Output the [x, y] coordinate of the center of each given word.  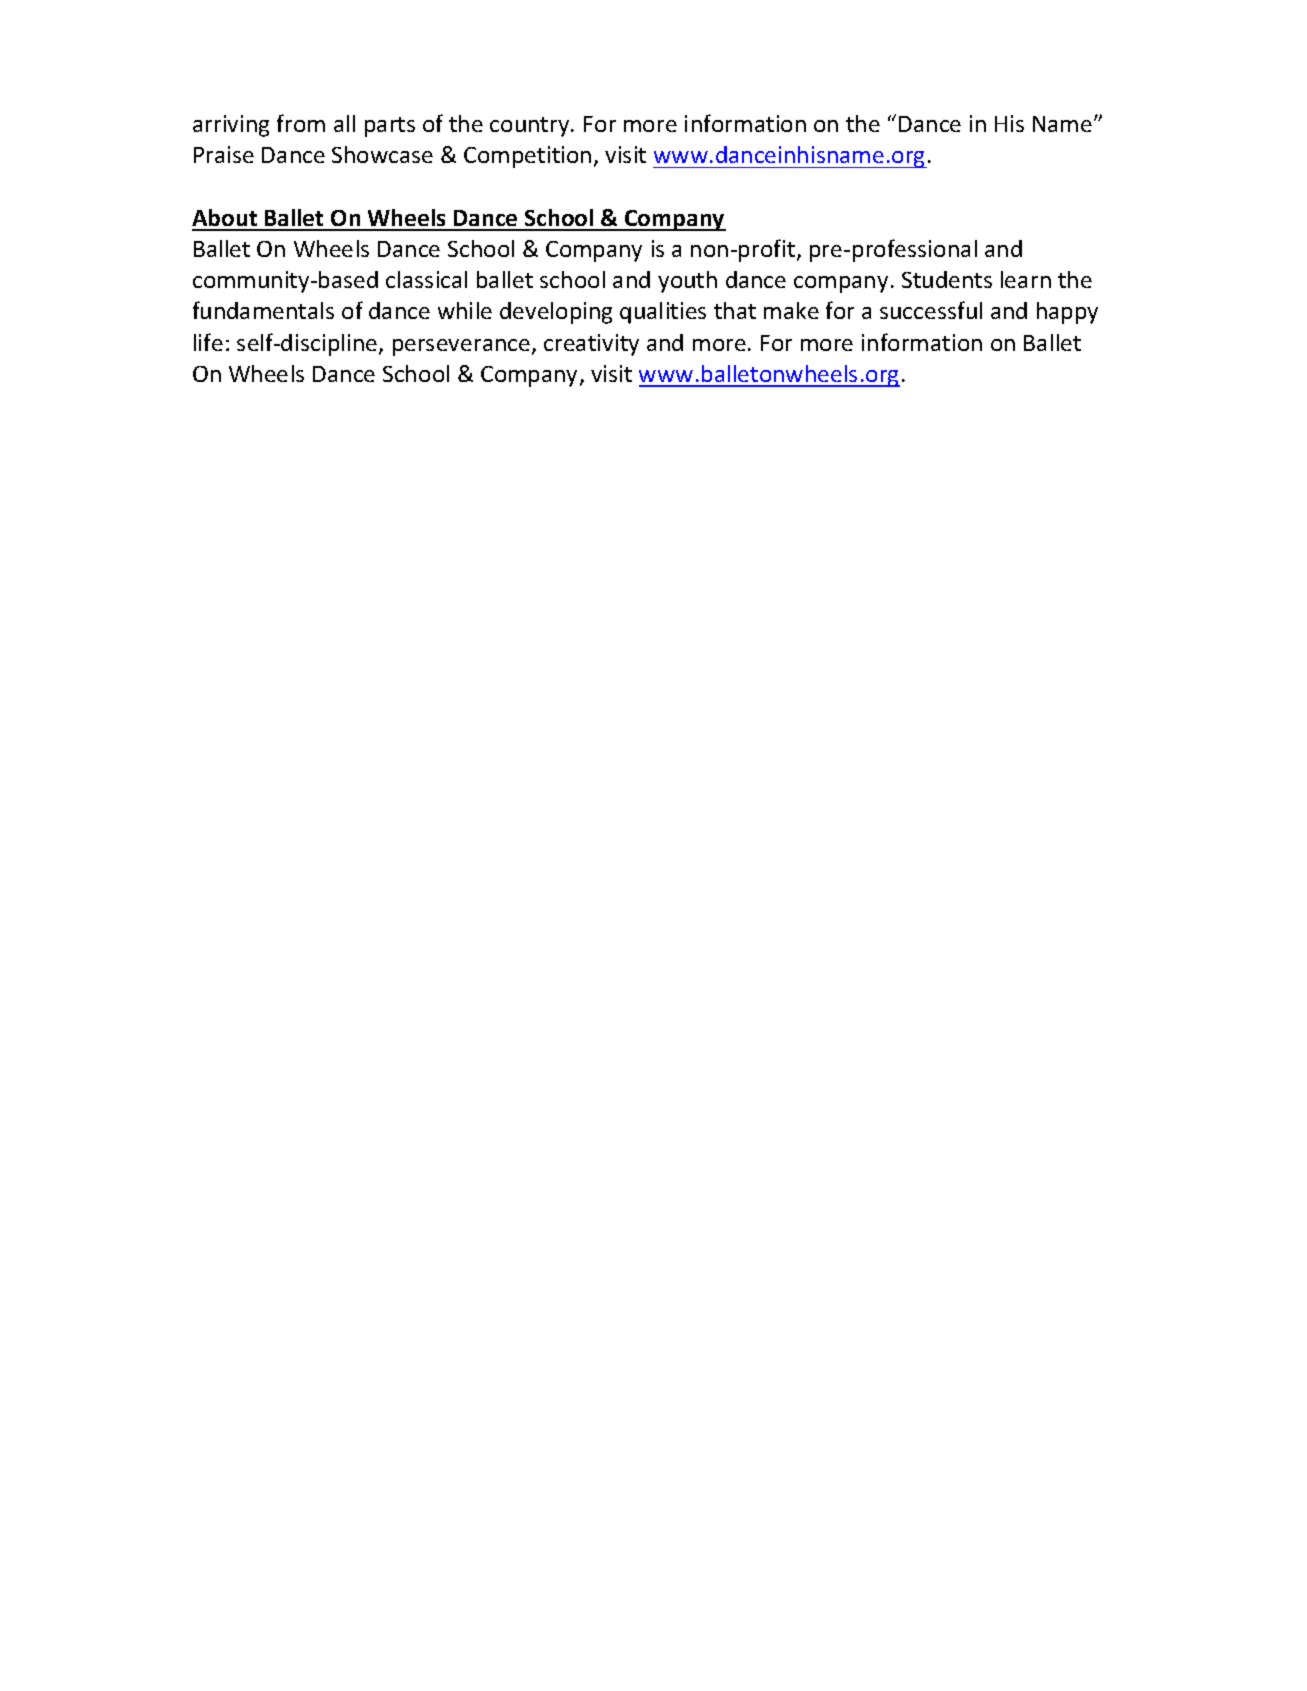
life [208, 342]
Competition [527, 157]
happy [1067, 313]
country [531, 127]
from [301, 123]
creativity [591, 345]
